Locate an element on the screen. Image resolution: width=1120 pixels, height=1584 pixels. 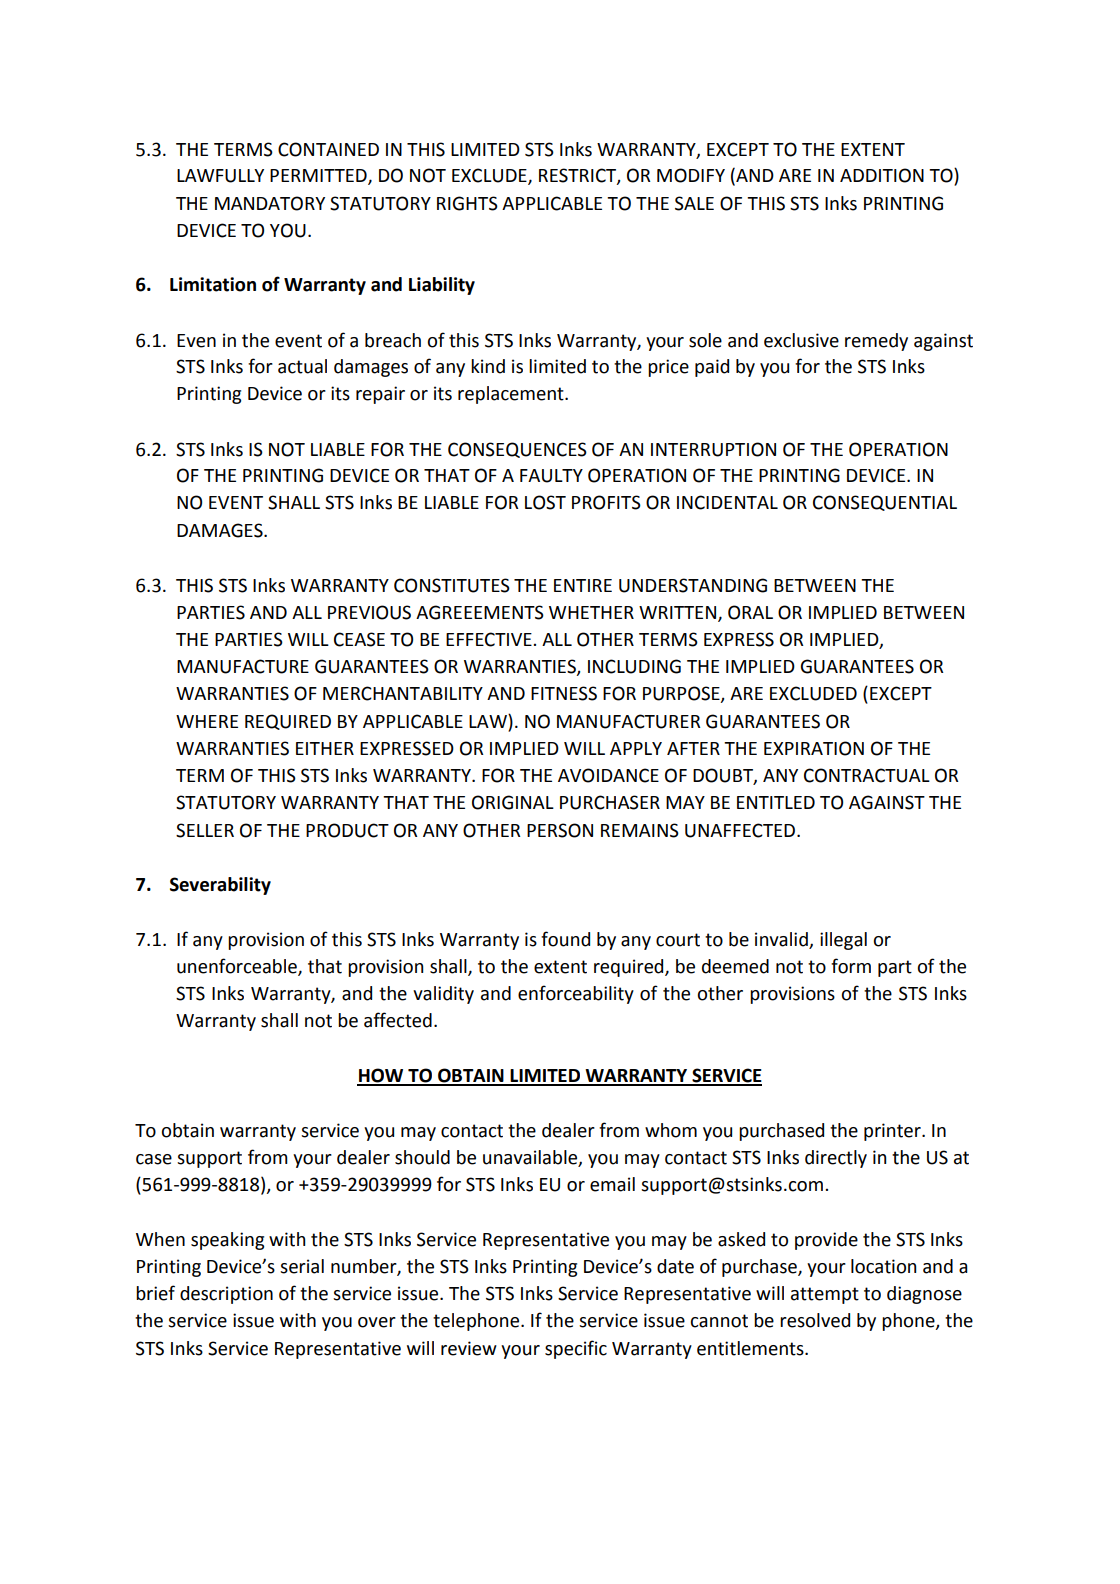
EXPIRATION is located at coordinates (814, 748).
